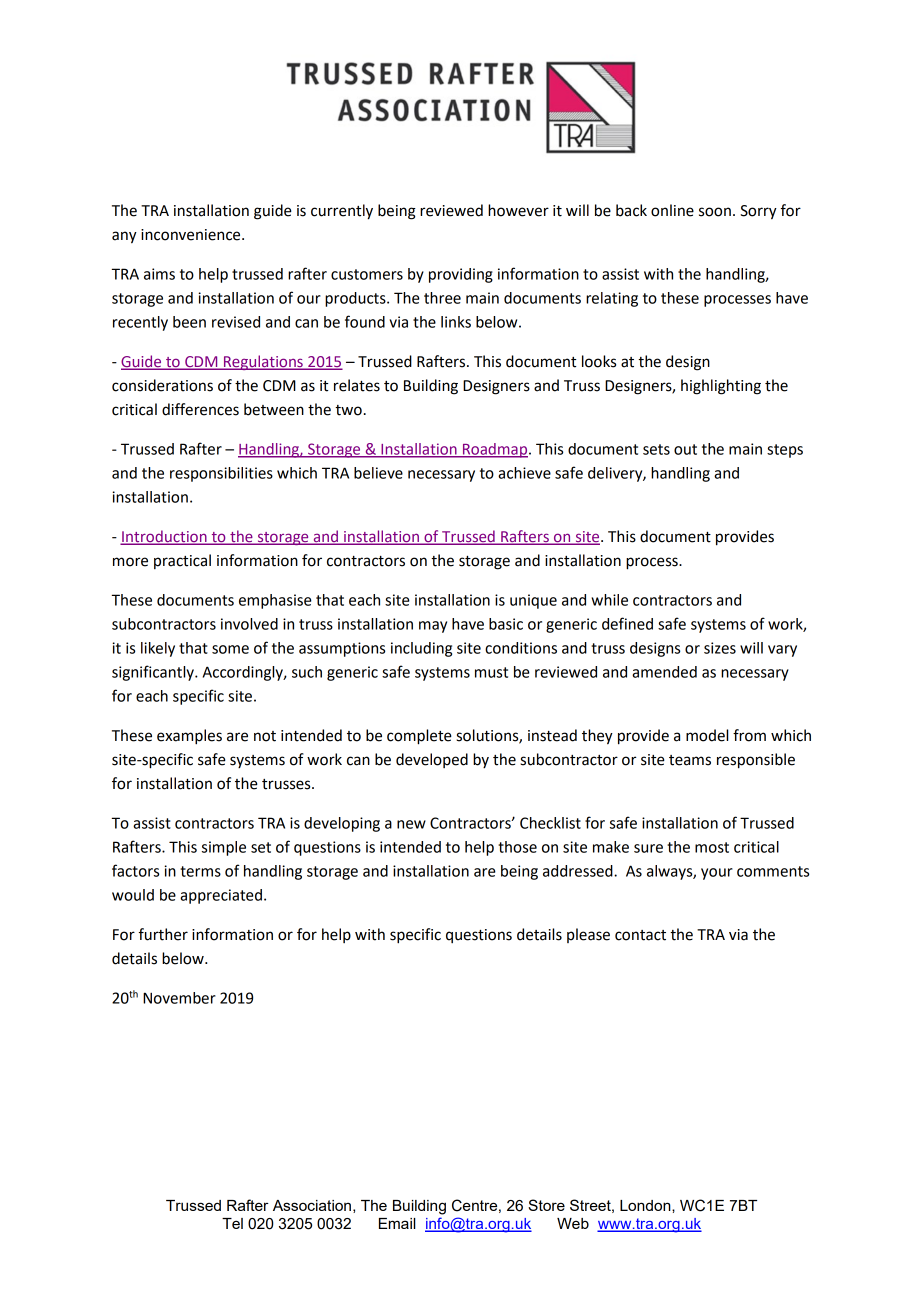 Image resolution: width=924 pixels, height=1308 pixels. Describe the element at coordinates (715, 212) in the screenshot. I see `soon` at that location.
